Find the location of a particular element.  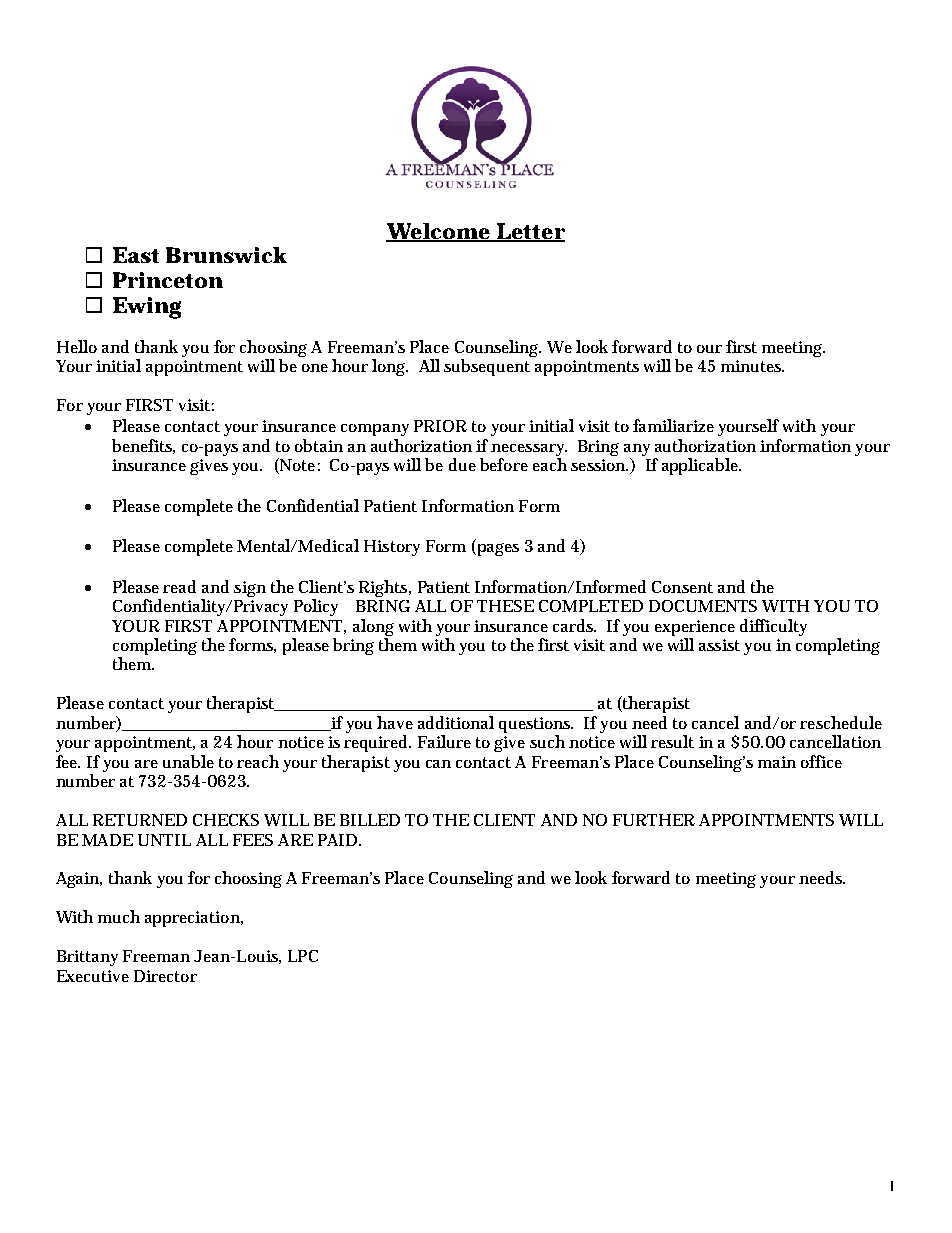

East is located at coordinates (136, 255).
